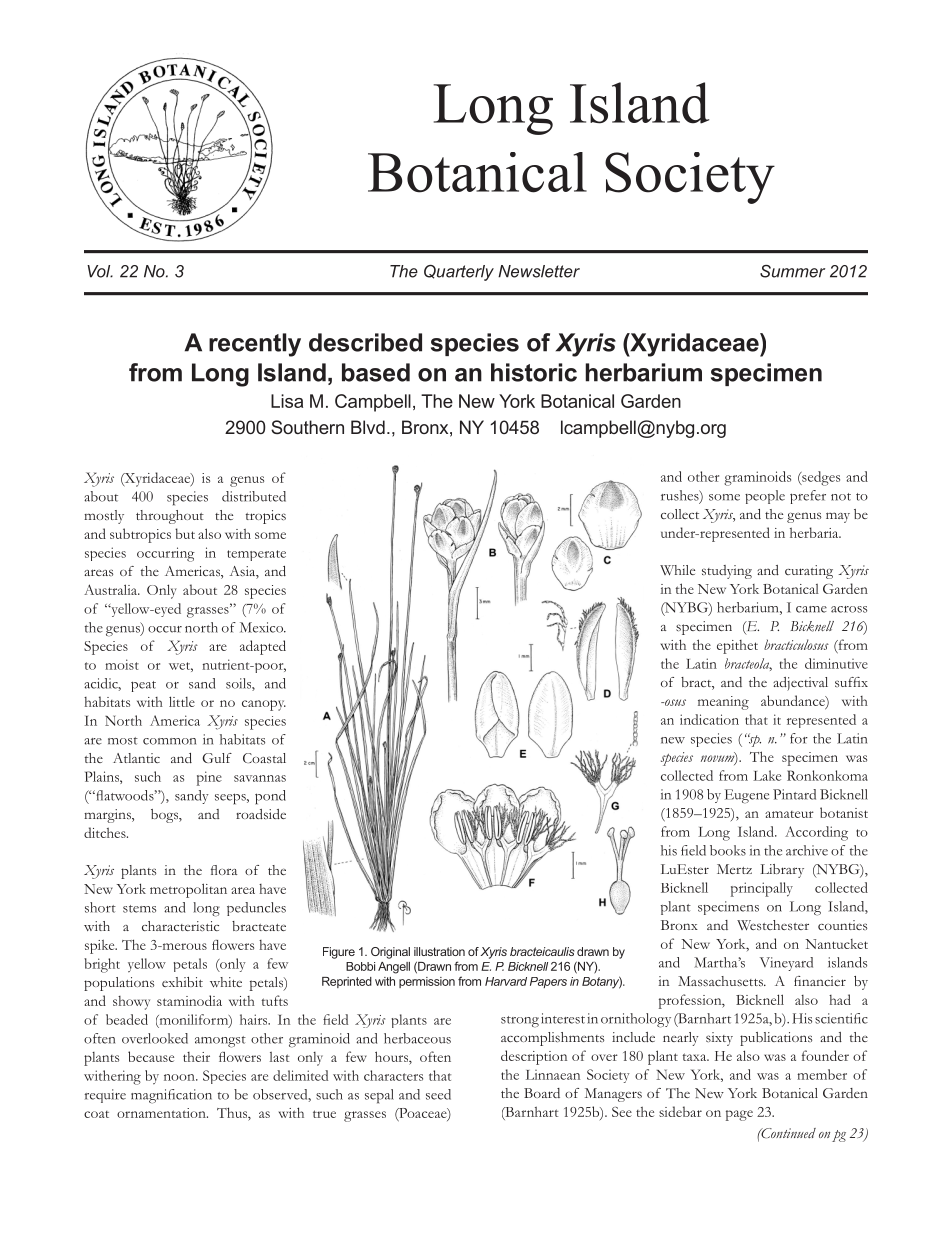 The image size is (952, 1233). I want to click on Quarterly, so click(459, 273).
